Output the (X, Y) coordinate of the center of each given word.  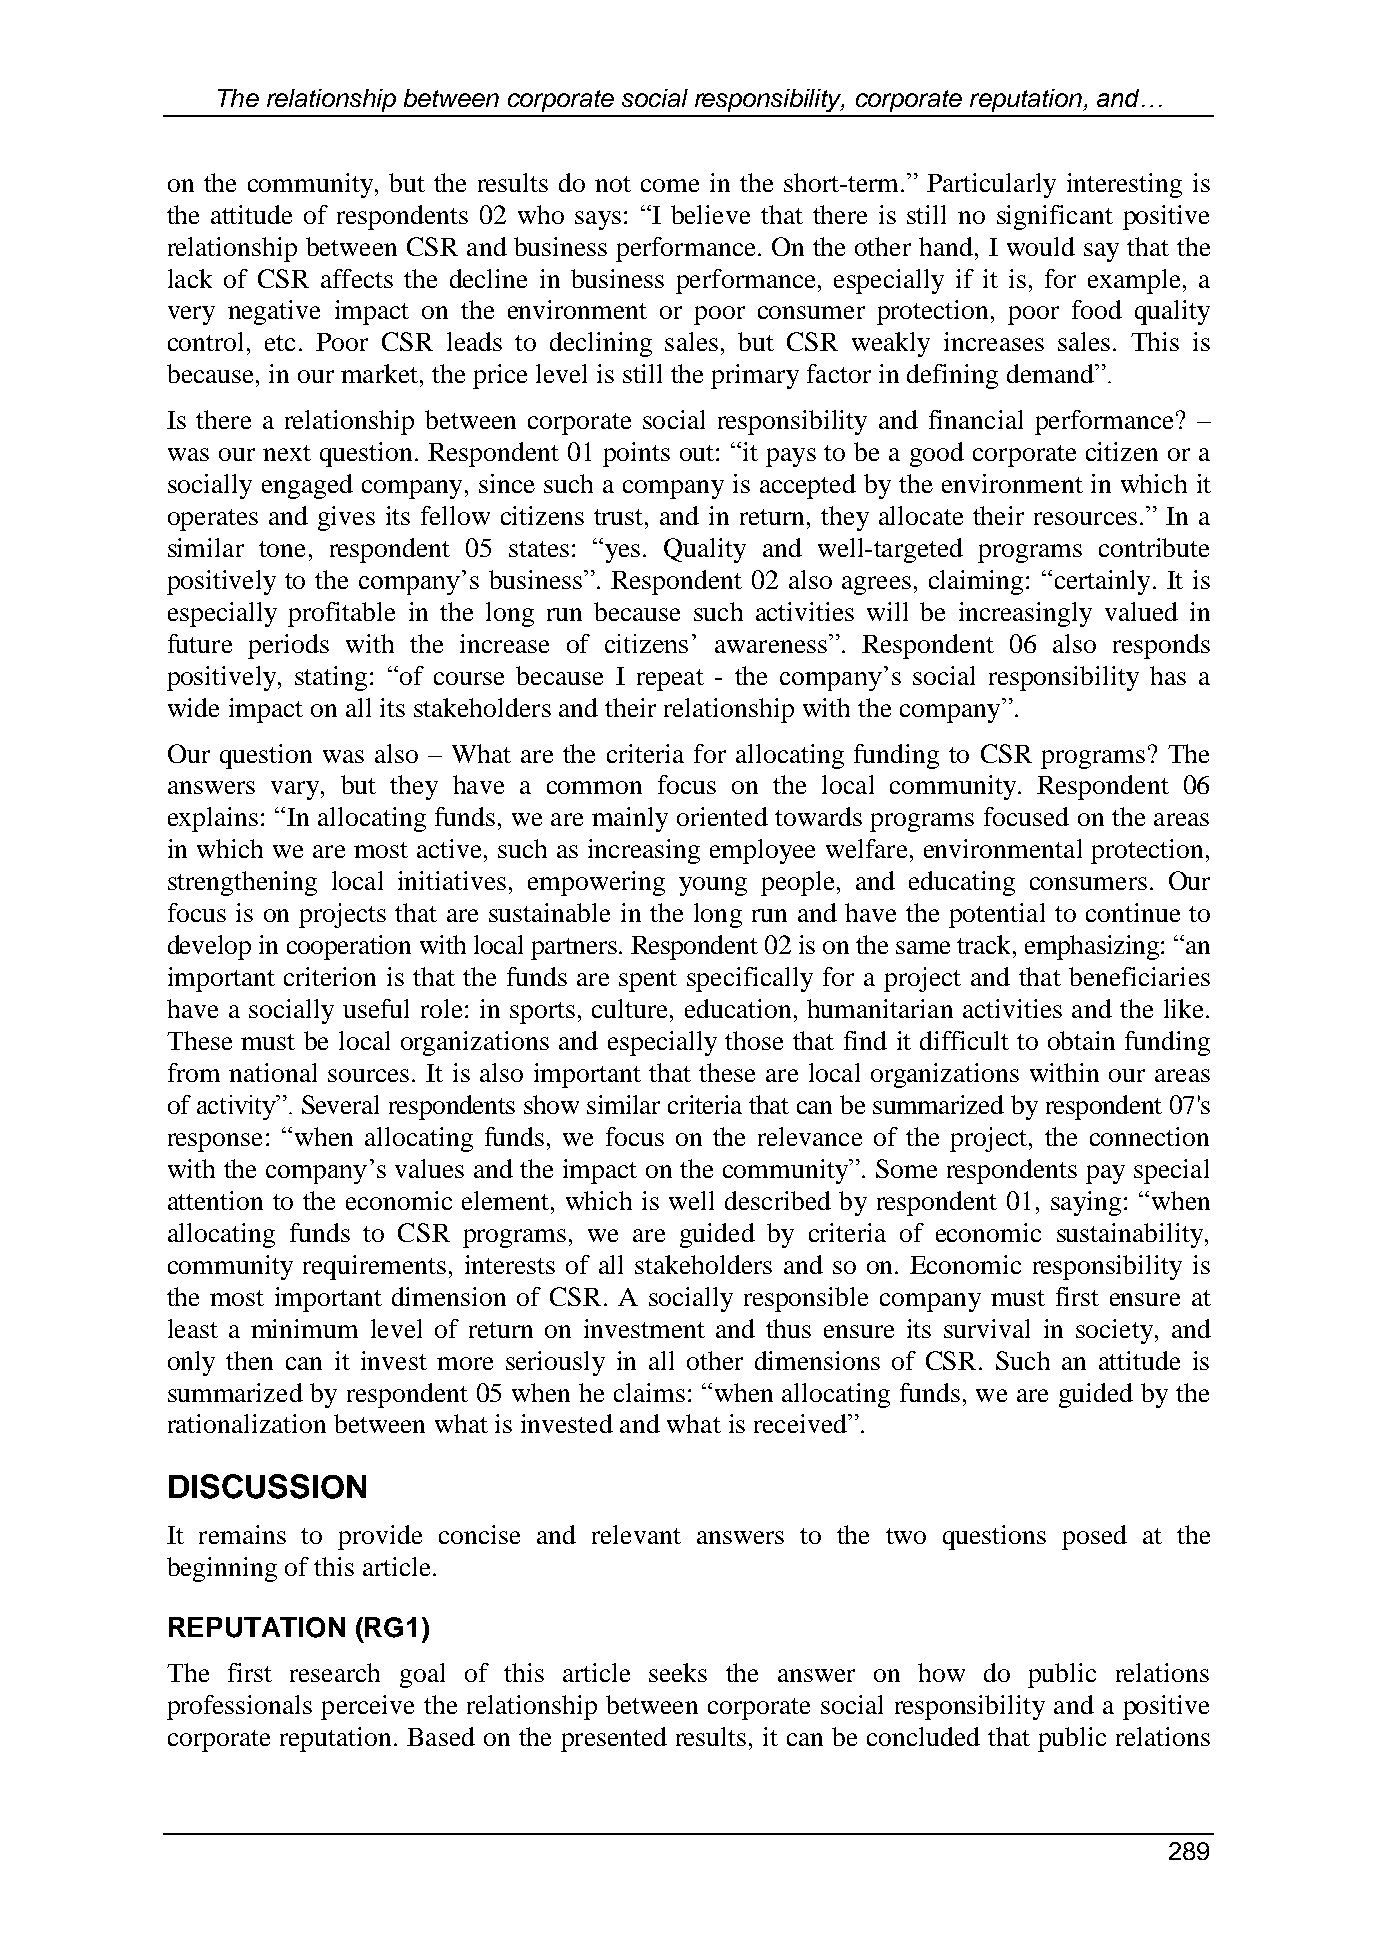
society (1114, 1331)
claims (649, 1392)
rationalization (247, 1423)
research (335, 1672)
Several (340, 1104)
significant (1055, 217)
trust (620, 517)
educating (962, 883)
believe (710, 214)
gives (346, 518)
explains (213, 819)
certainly (1102, 582)
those (754, 1040)
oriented (722, 816)
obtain (1081, 1040)
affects (357, 278)
